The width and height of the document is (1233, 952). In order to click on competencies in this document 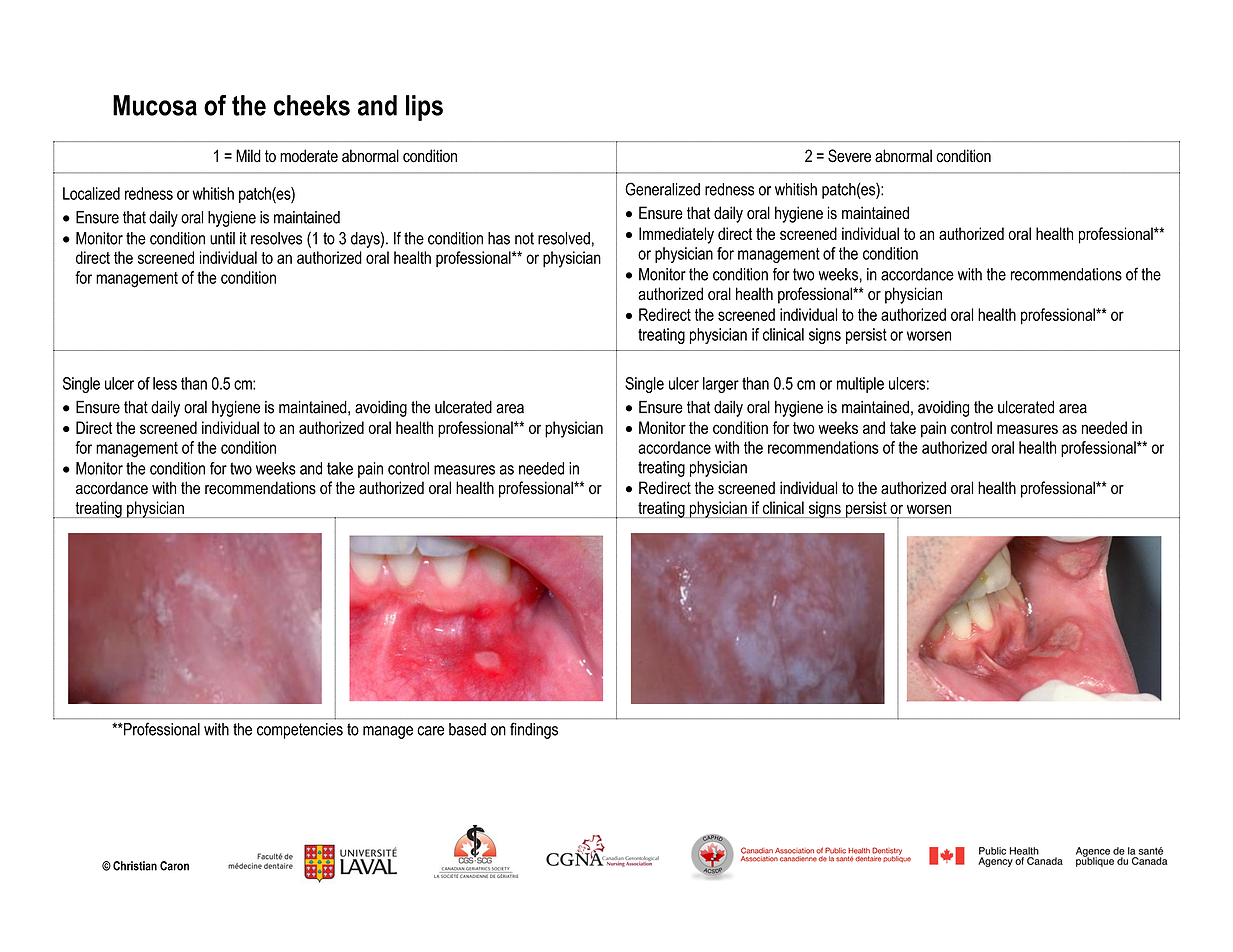, I will do `click(300, 731)`.
